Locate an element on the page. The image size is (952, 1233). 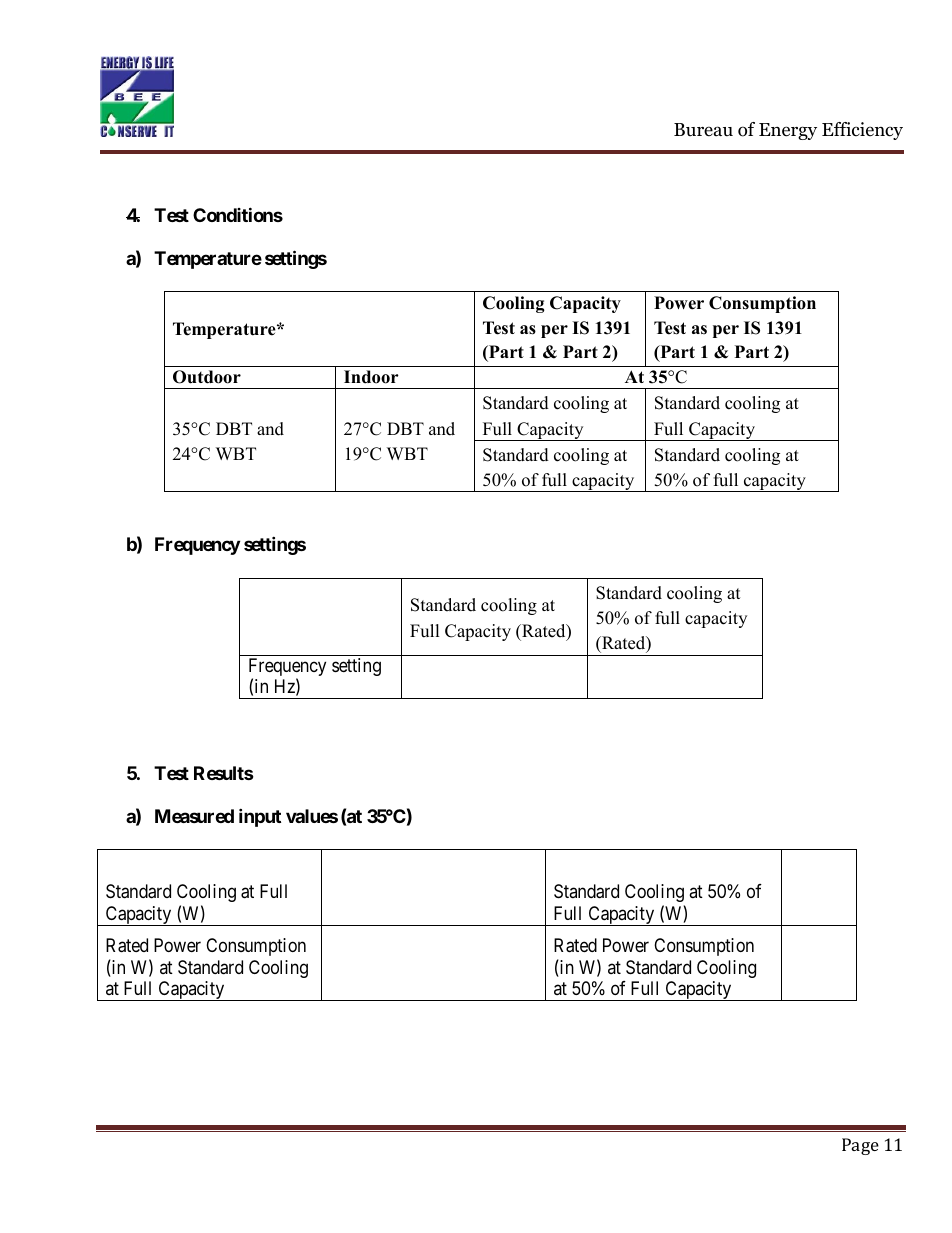
input is located at coordinates (260, 817).
